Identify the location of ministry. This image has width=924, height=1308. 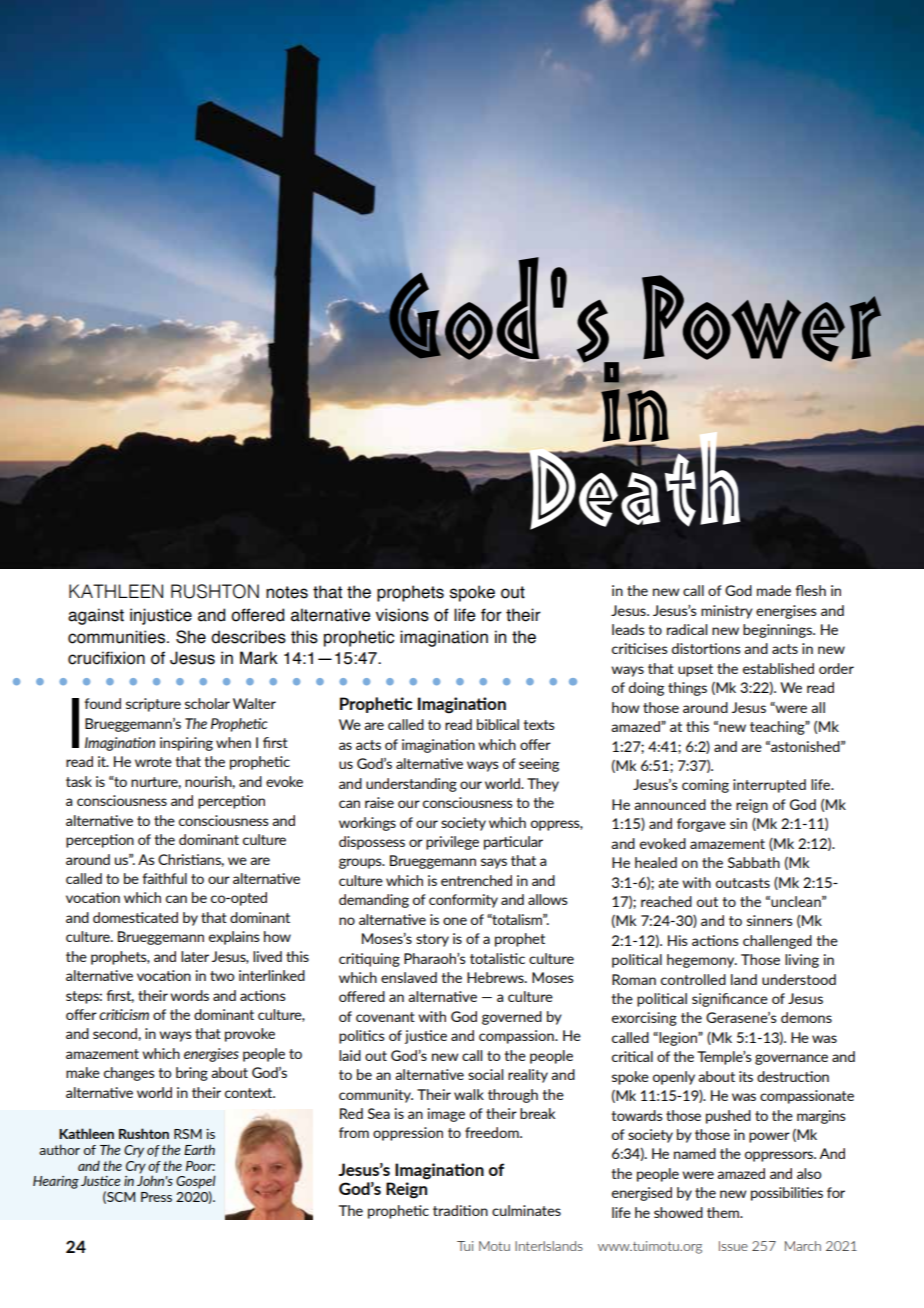
(727, 612).
